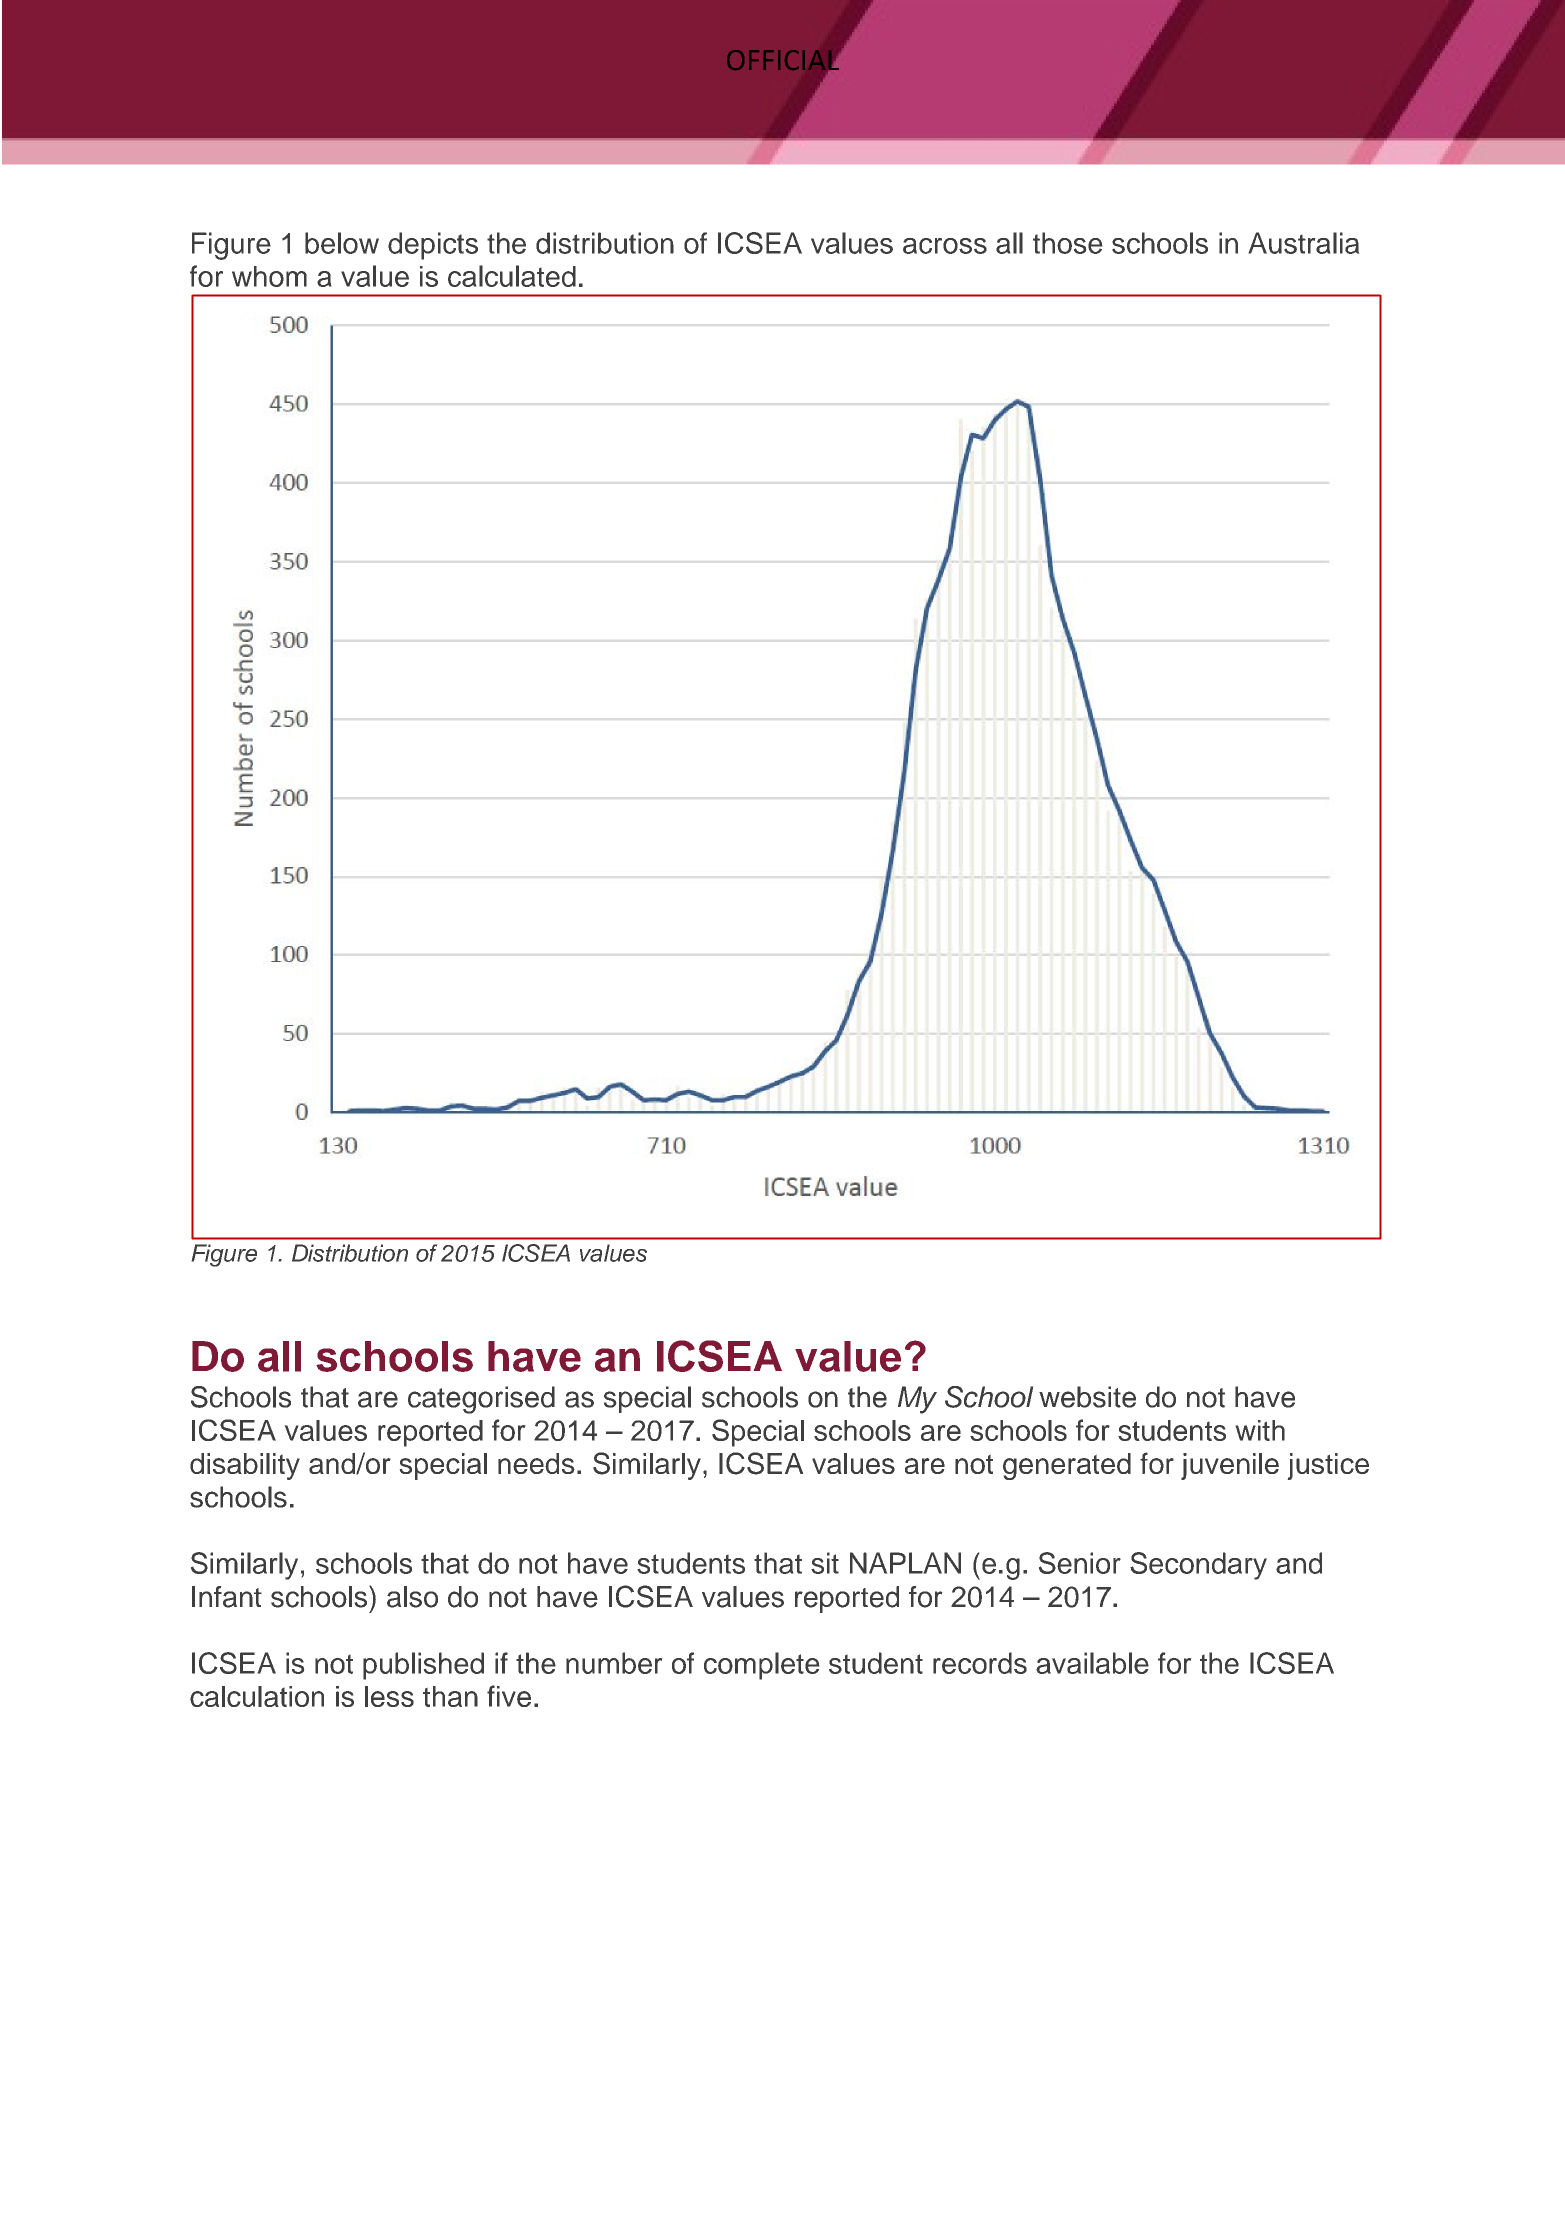 The height and width of the page is (2215, 1565). I want to click on whom, so click(269, 276).
